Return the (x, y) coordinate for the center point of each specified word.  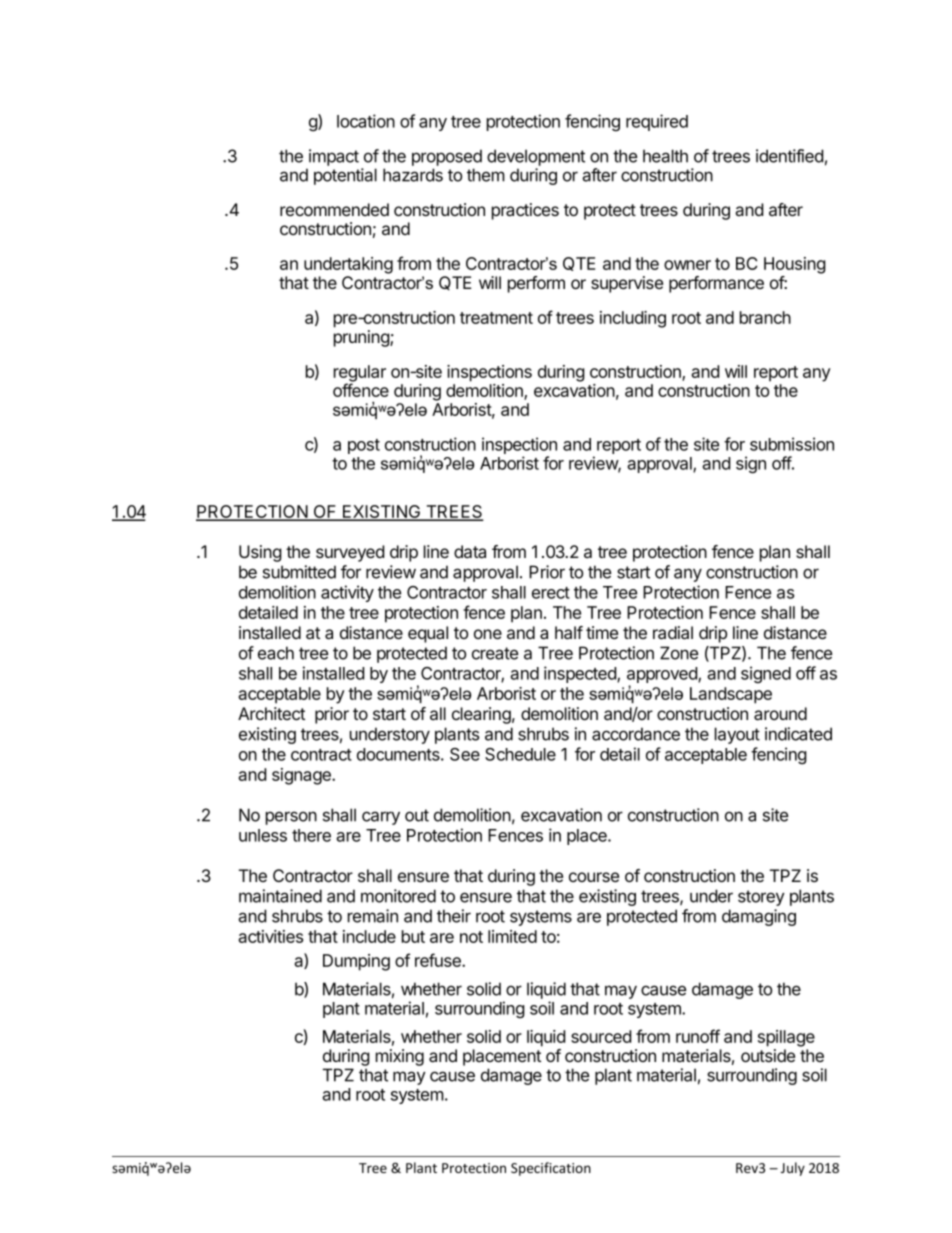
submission (792, 444)
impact (334, 157)
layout (737, 735)
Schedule (520, 754)
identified (789, 156)
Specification (551, 1169)
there (311, 835)
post (364, 446)
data (470, 552)
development (536, 157)
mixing (400, 1057)
